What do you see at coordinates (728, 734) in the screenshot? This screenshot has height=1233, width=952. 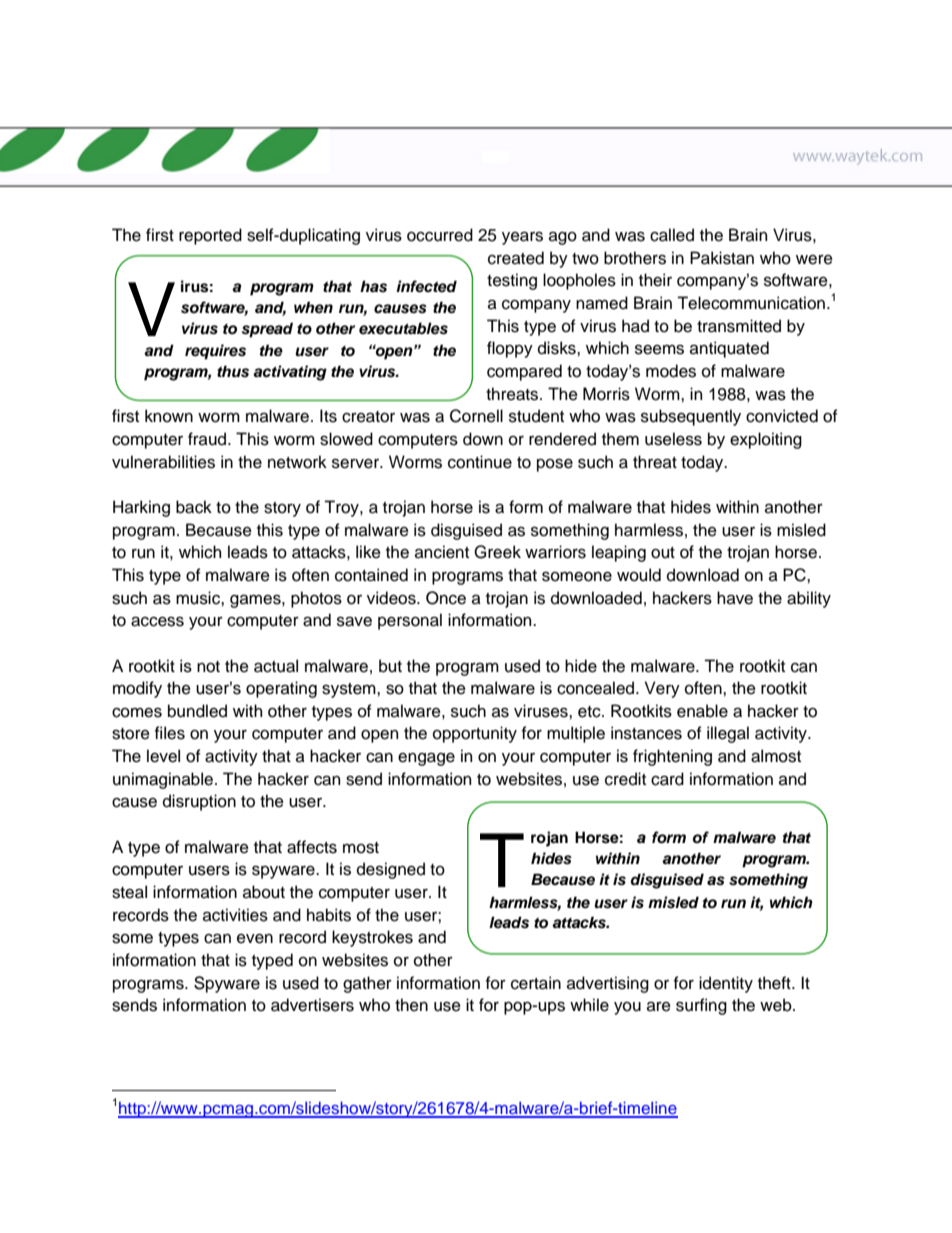 I see `illegal` at bounding box center [728, 734].
